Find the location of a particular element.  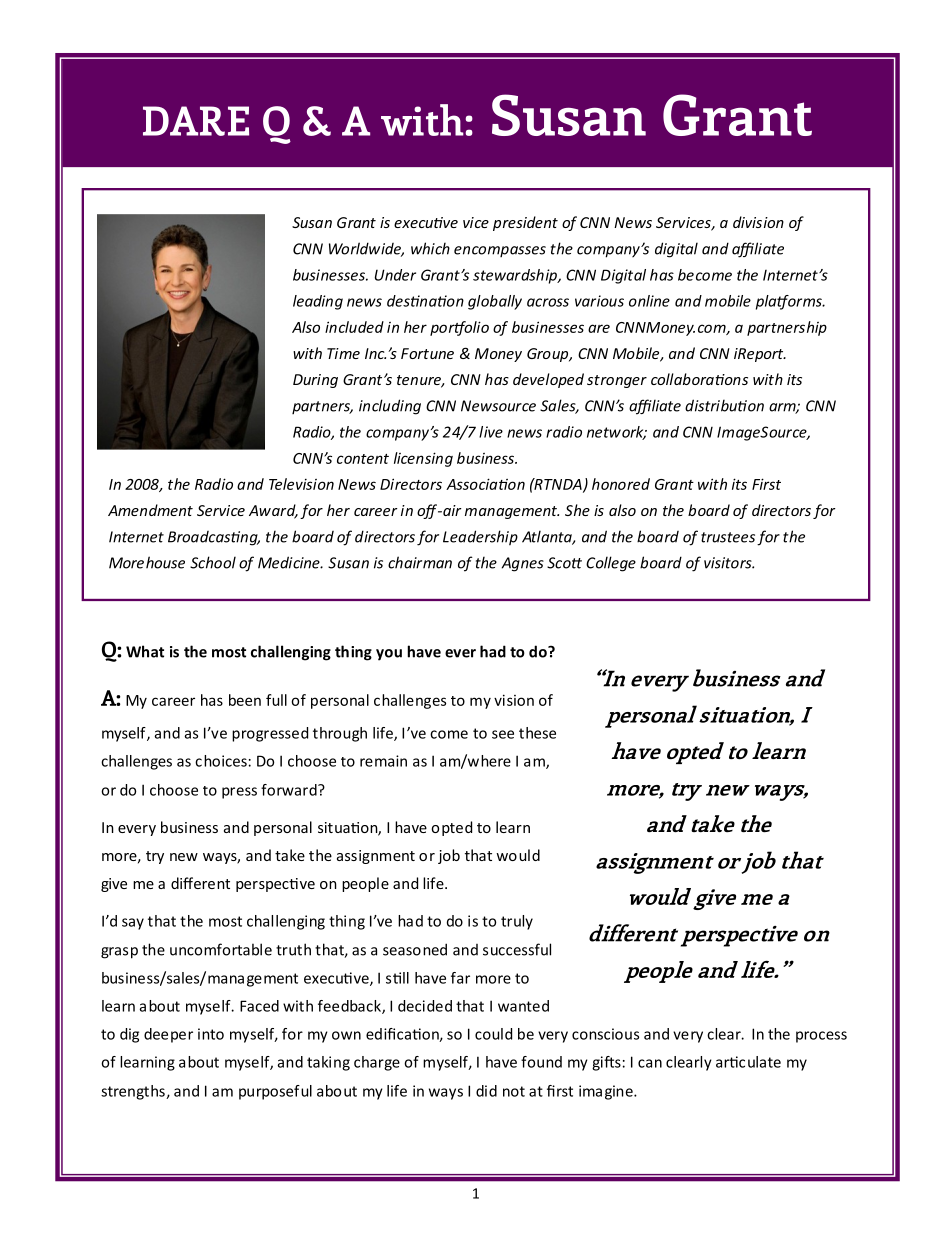

DARE is located at coordinates (196, 121).
